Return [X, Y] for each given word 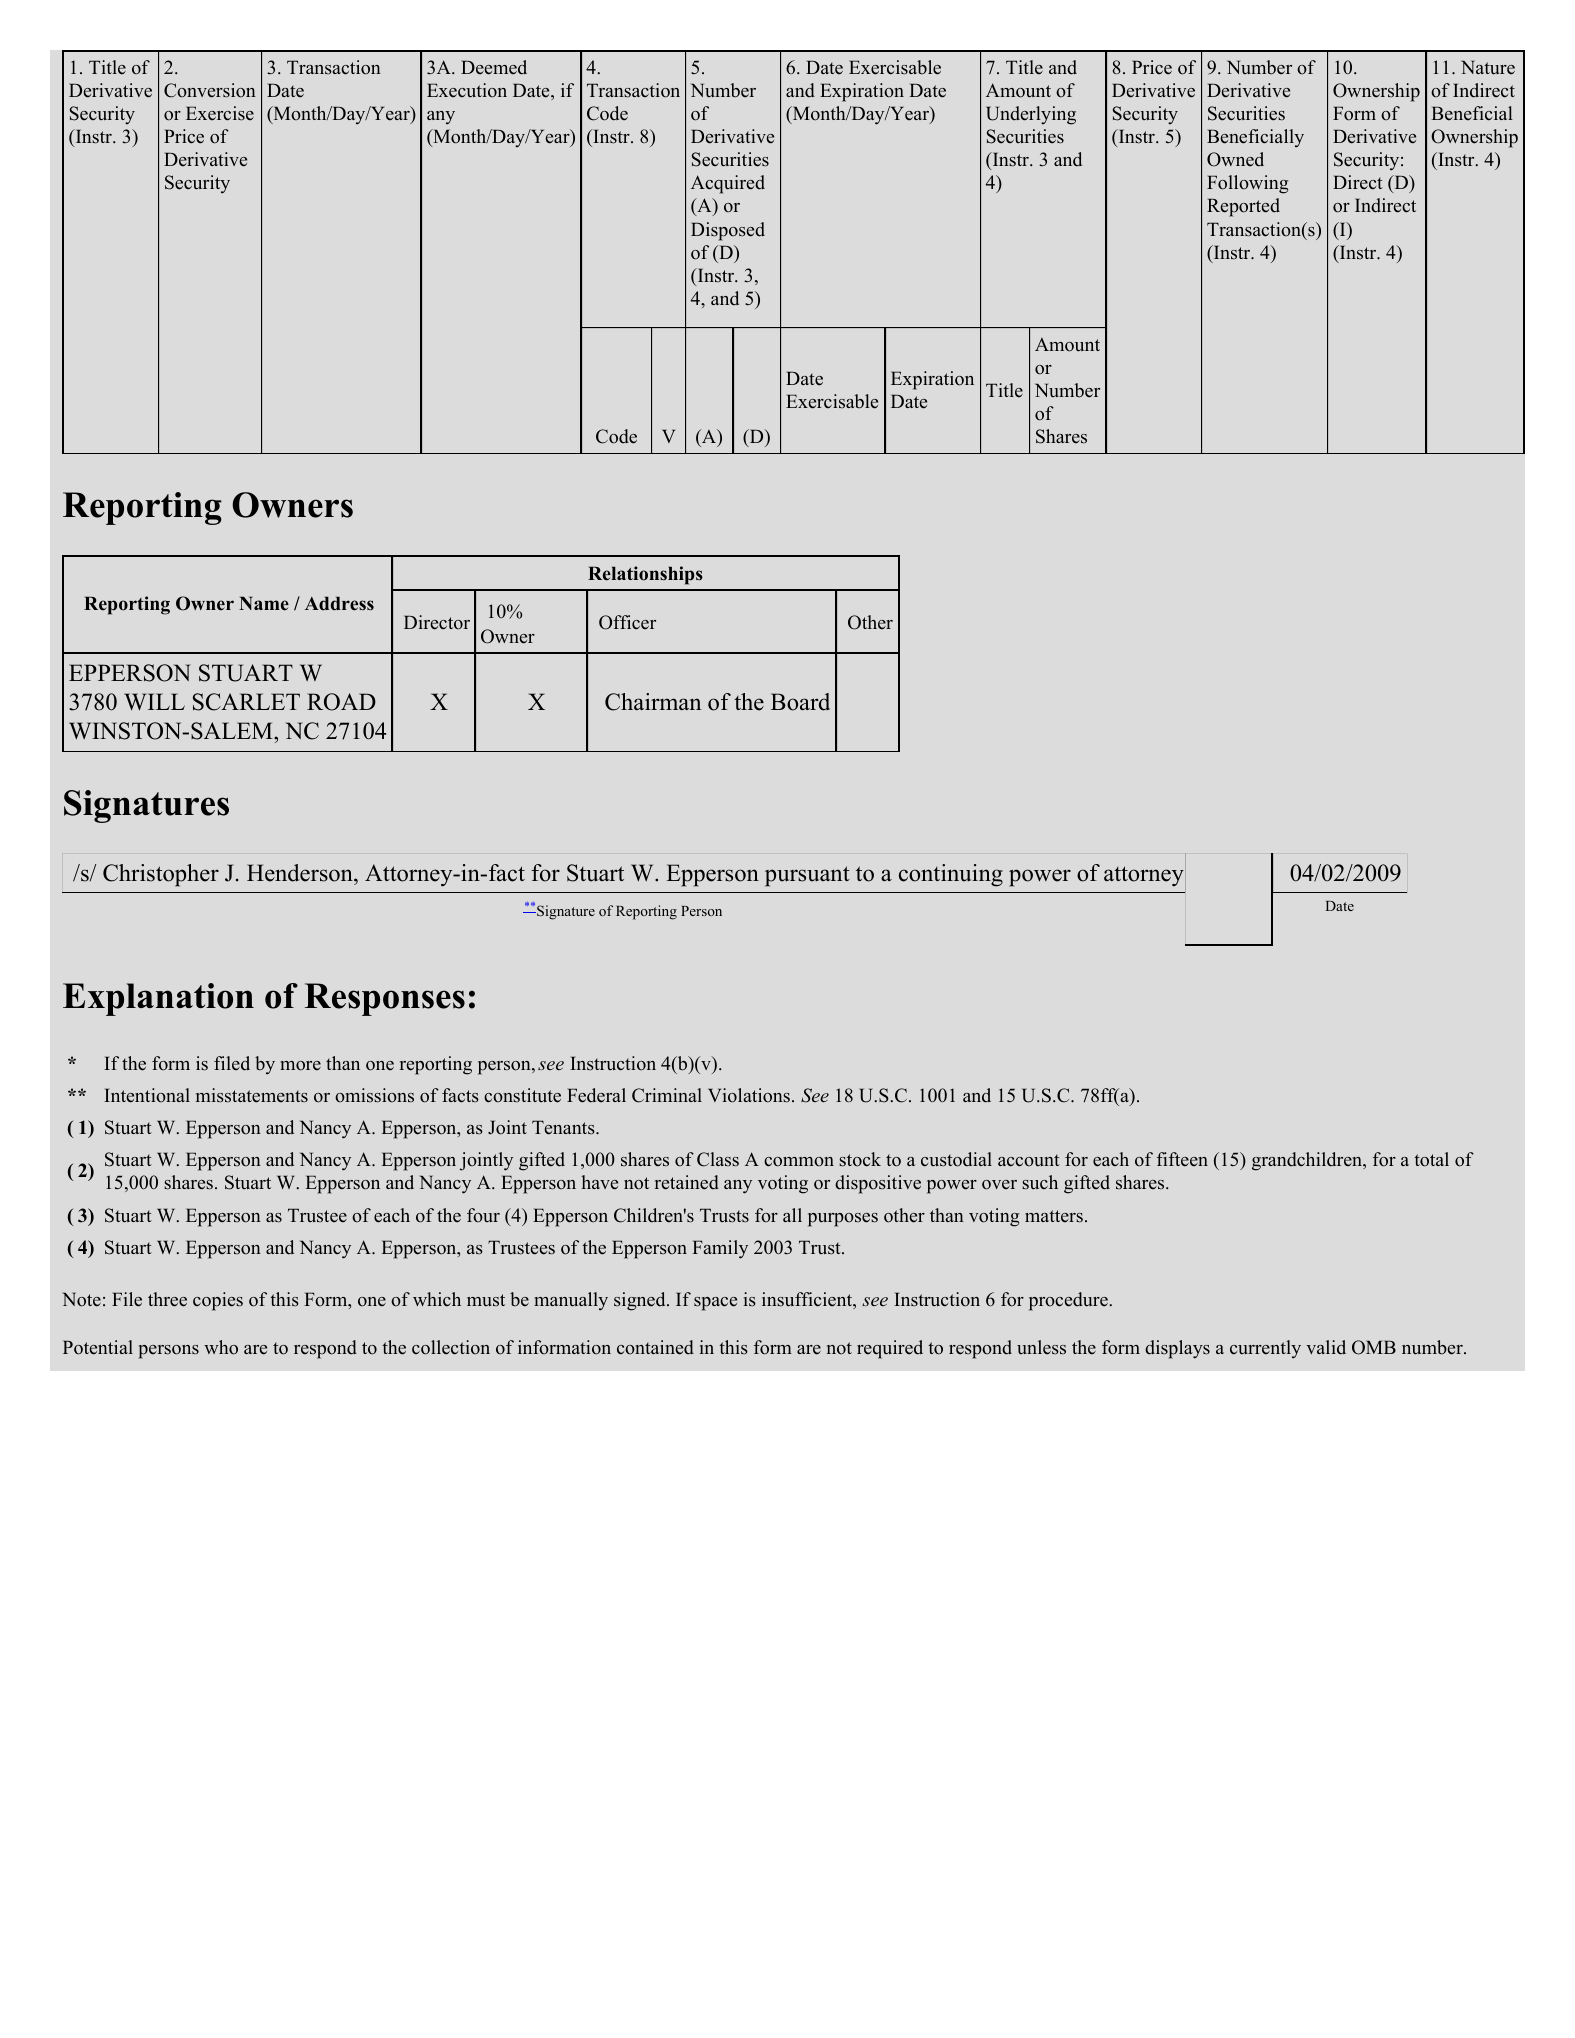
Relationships [645, 575]
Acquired [728, 184]
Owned [1235, 159]
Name [264, 603]
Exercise [220, 113]
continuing [951, 875]
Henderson [301, 873]
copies [218, 1301]
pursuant [807, 876]
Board [800, 702]
